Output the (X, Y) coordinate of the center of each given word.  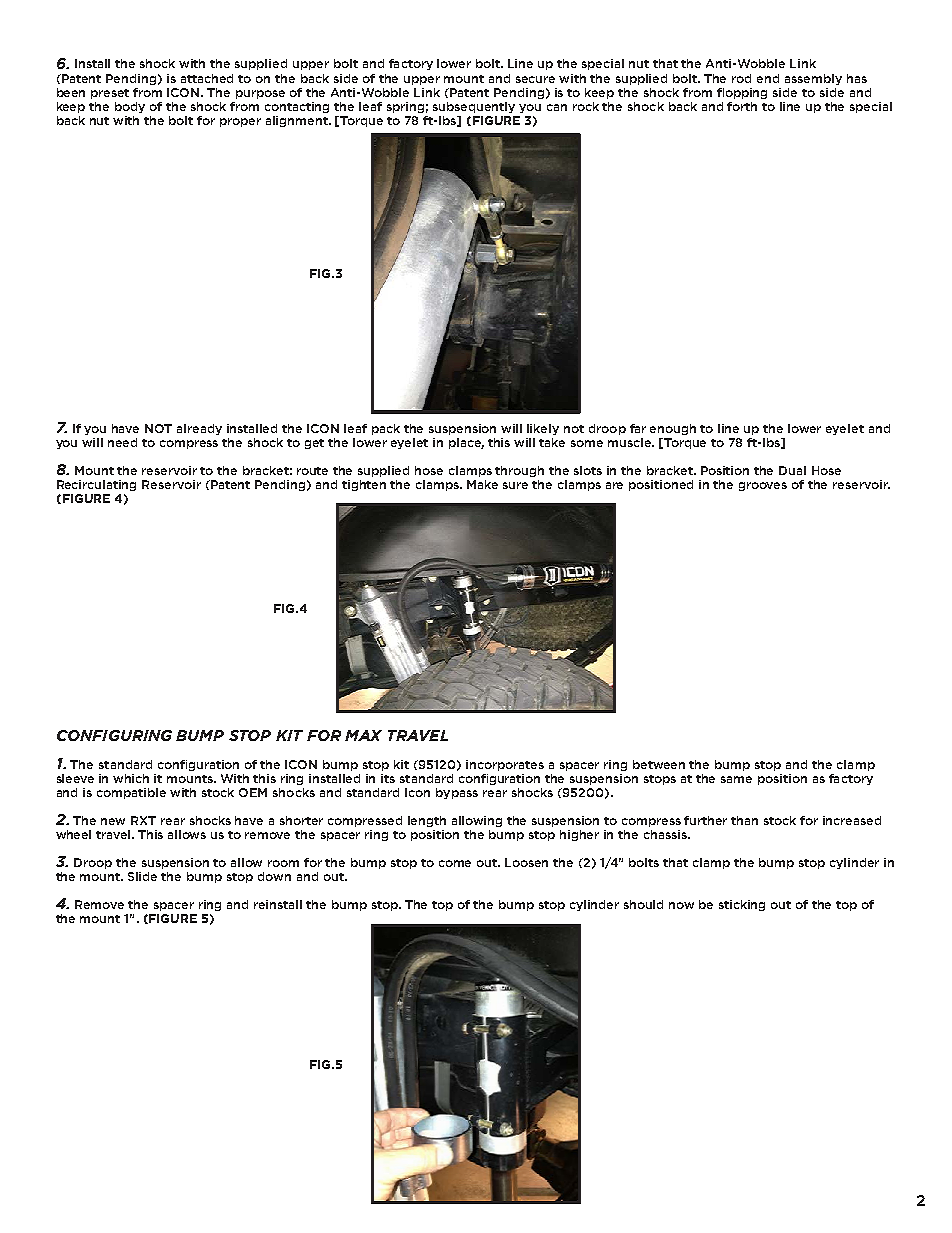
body (130, 107)
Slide (142, 876)
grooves (763, 486)
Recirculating (96, 485)
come (455, 863)
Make (482, 484)
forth (742, 106)
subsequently (474, 107)
